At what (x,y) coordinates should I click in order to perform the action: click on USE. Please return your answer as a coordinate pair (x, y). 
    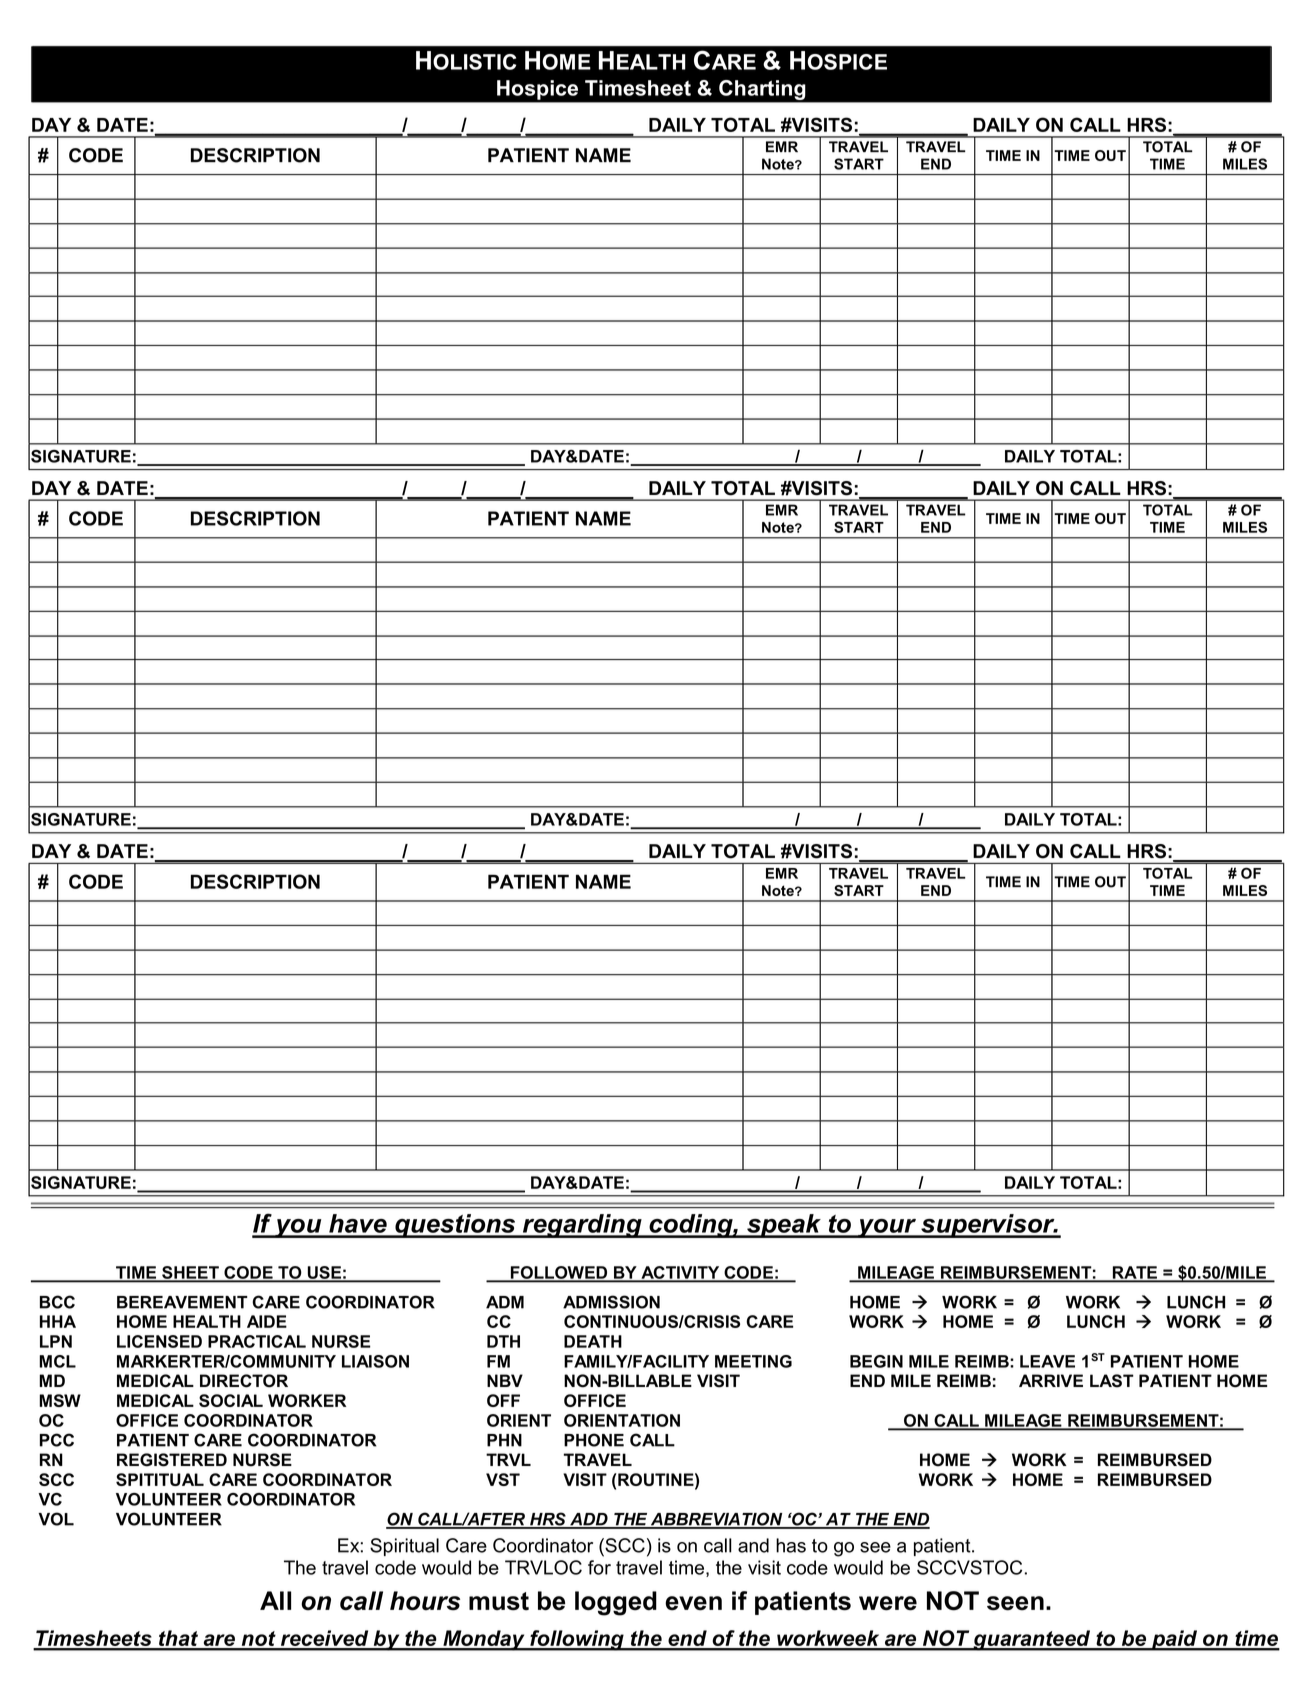
    Looking at the image, I should click on (324, 1273).
